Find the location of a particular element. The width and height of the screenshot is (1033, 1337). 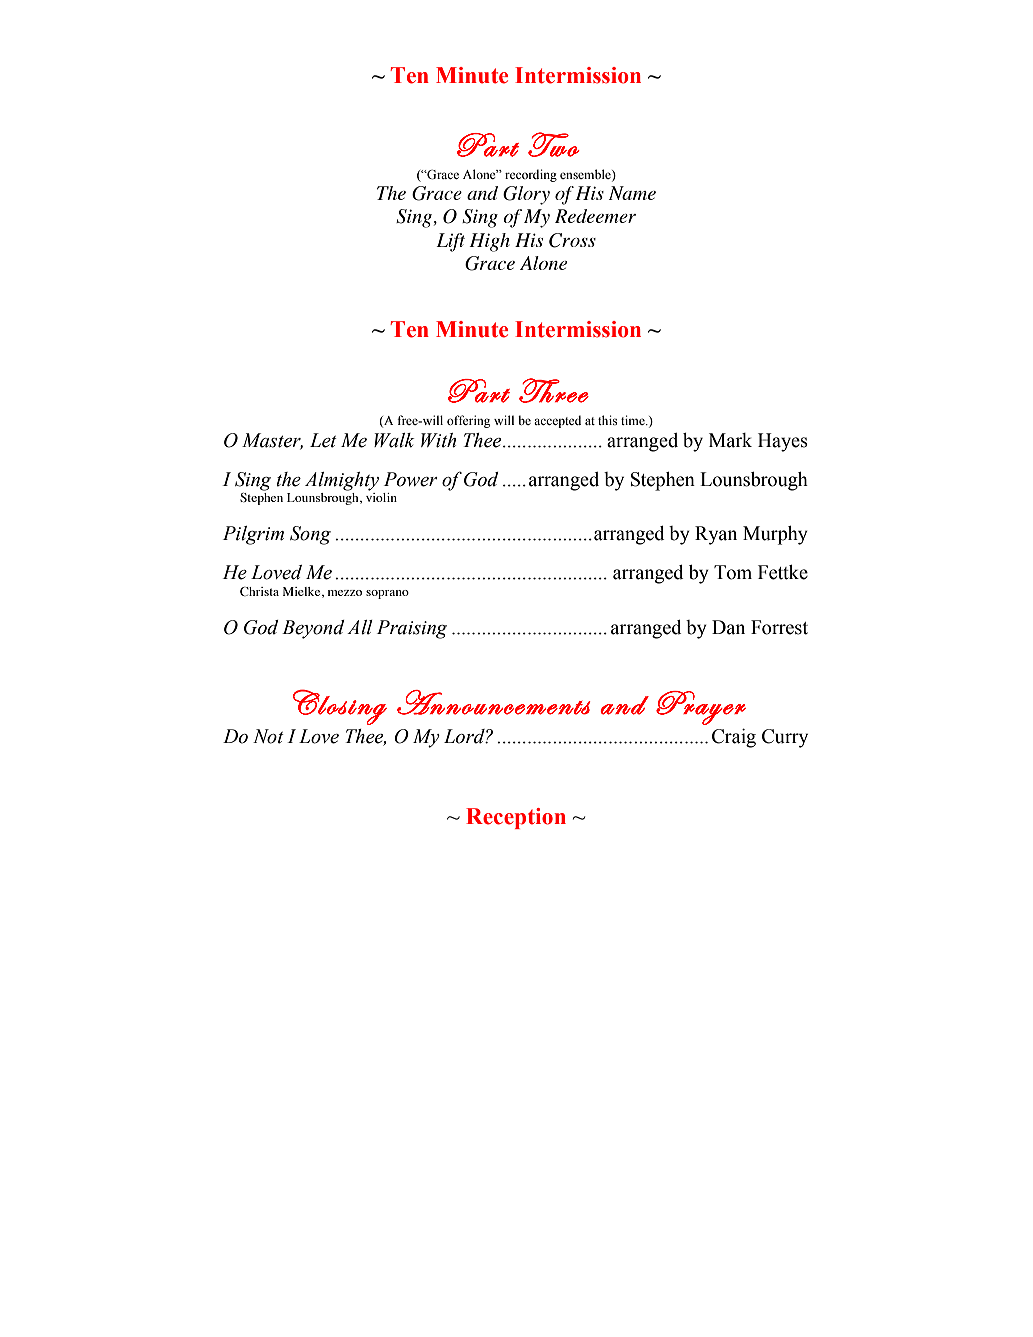

Lift is located at coordinates (450, 242).
